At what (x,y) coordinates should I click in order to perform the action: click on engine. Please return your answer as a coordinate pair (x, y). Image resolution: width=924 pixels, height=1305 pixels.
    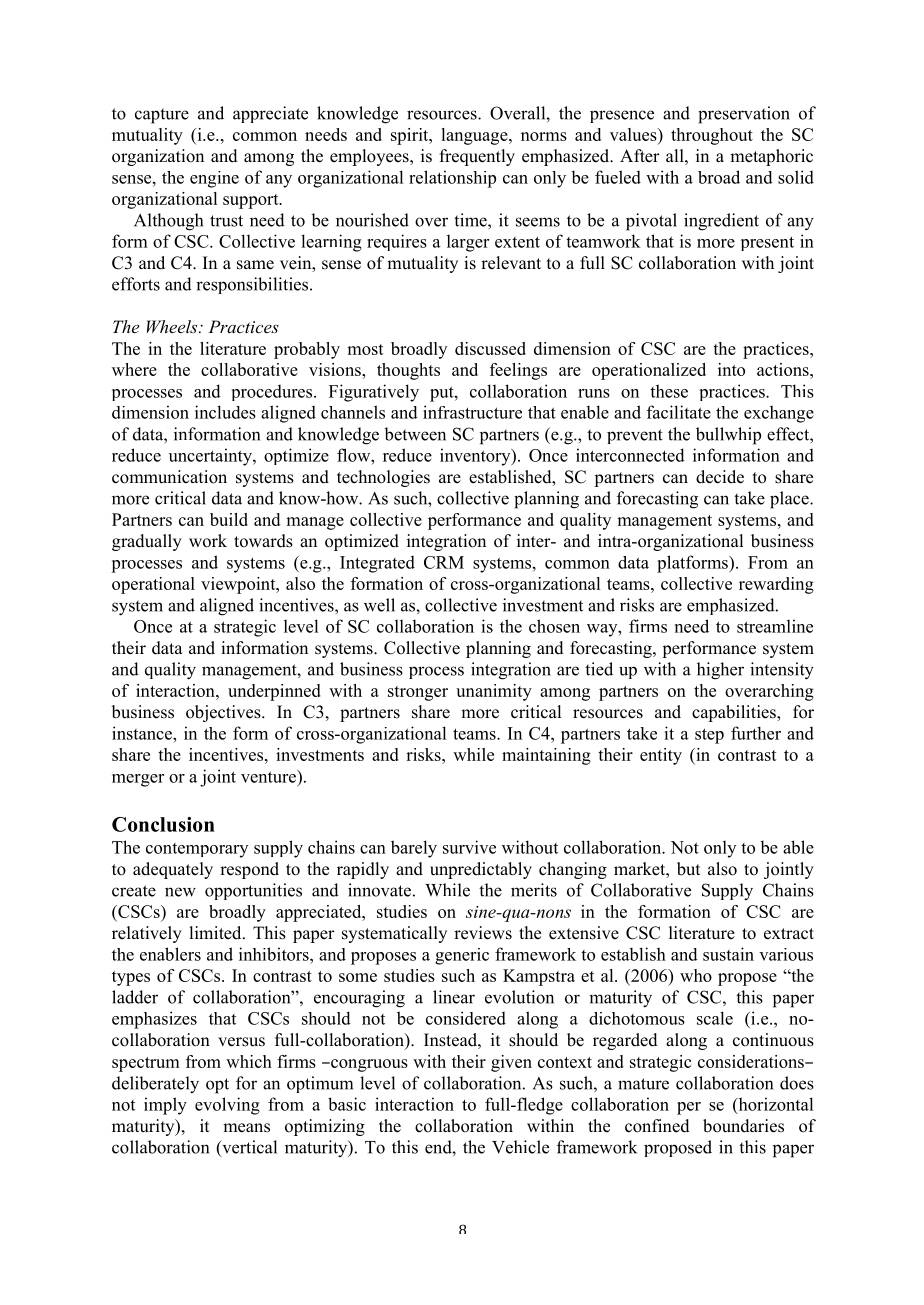
    Looking at the image, I should click on (214, 179).
